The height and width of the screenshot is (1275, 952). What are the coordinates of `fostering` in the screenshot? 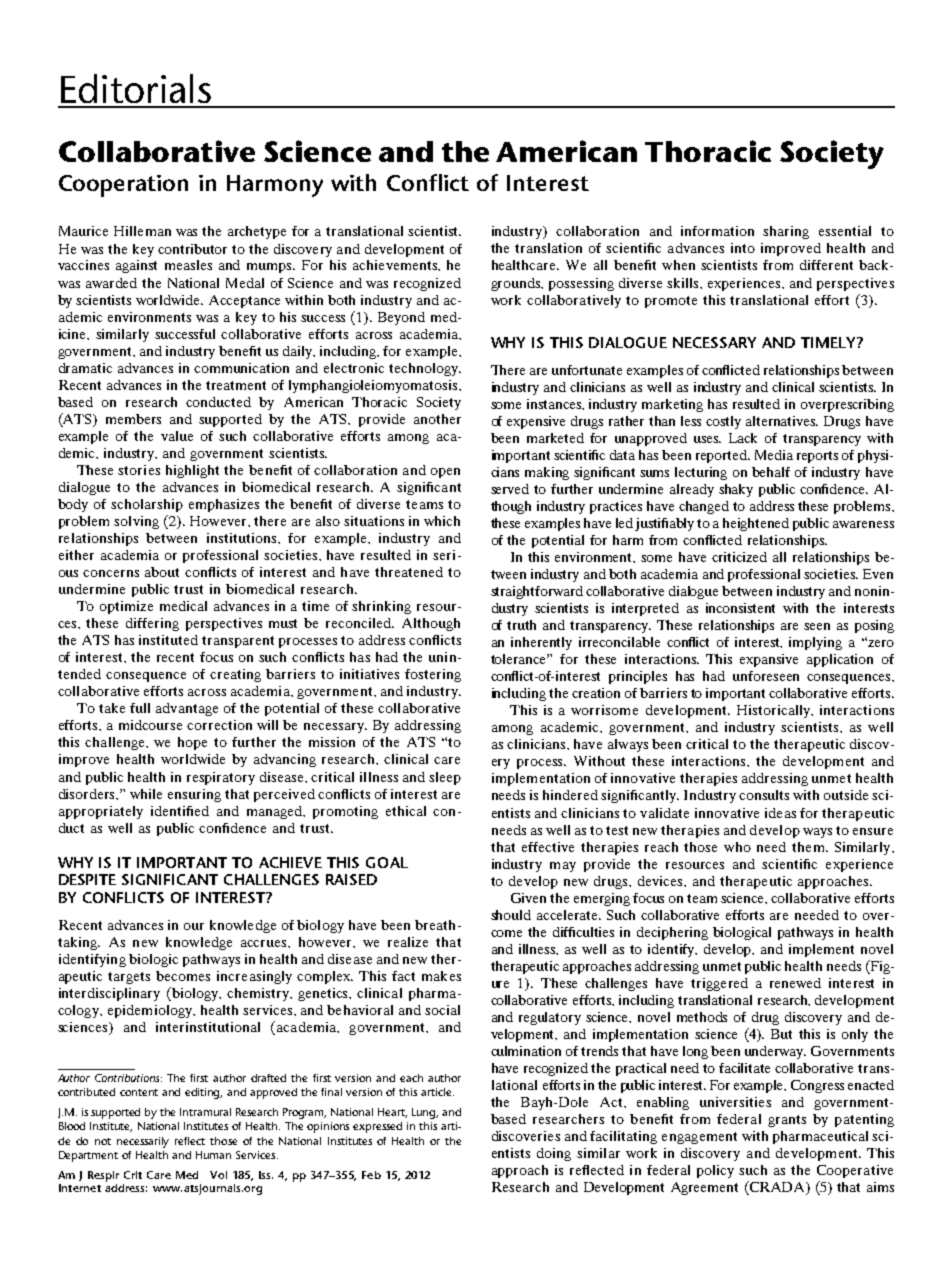 It's located at (433, 675).
